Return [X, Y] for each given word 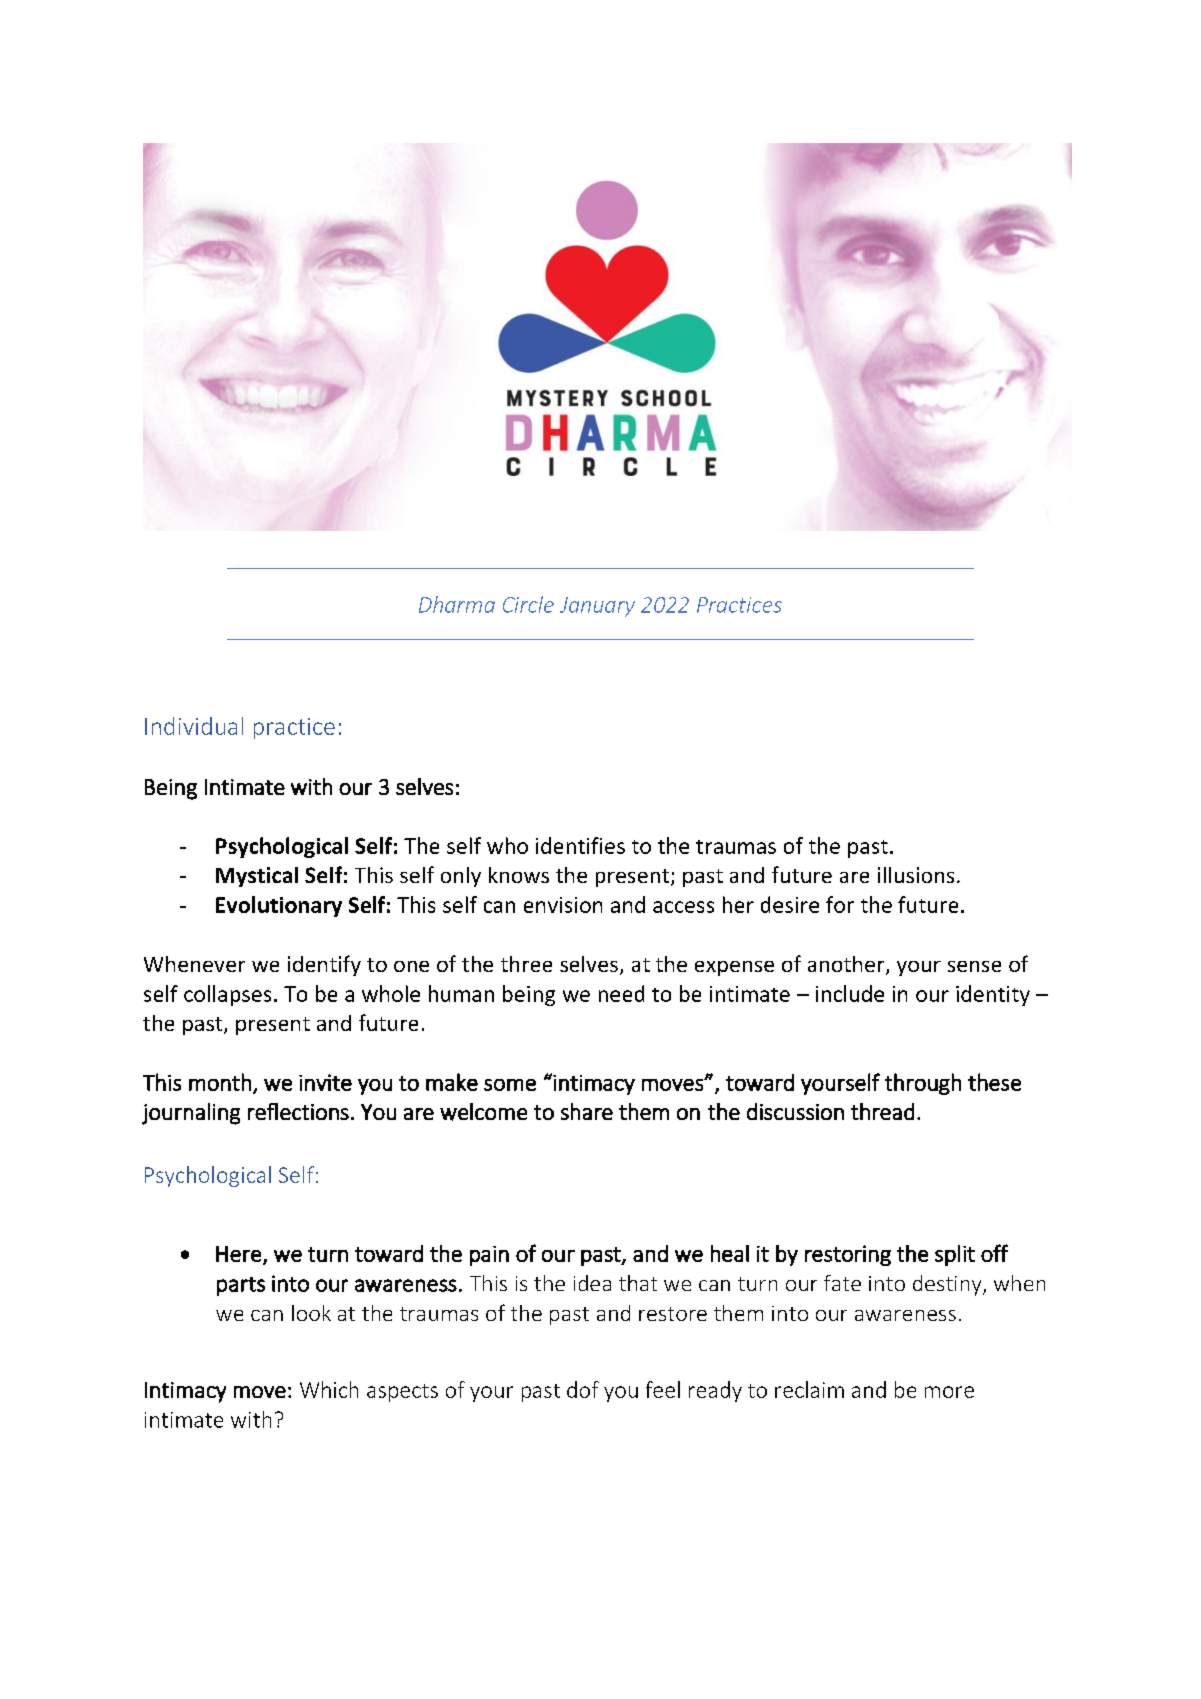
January [597, 607]
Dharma [457, 604]
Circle [528, 604]
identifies [580, 845]
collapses [227, 995]
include [850, 993]
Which [329, 1389]
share [587, 1111]
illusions [916, 875]
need [621, 993]
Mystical [257, 877]
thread [882, 1111]
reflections [298, 1111]
